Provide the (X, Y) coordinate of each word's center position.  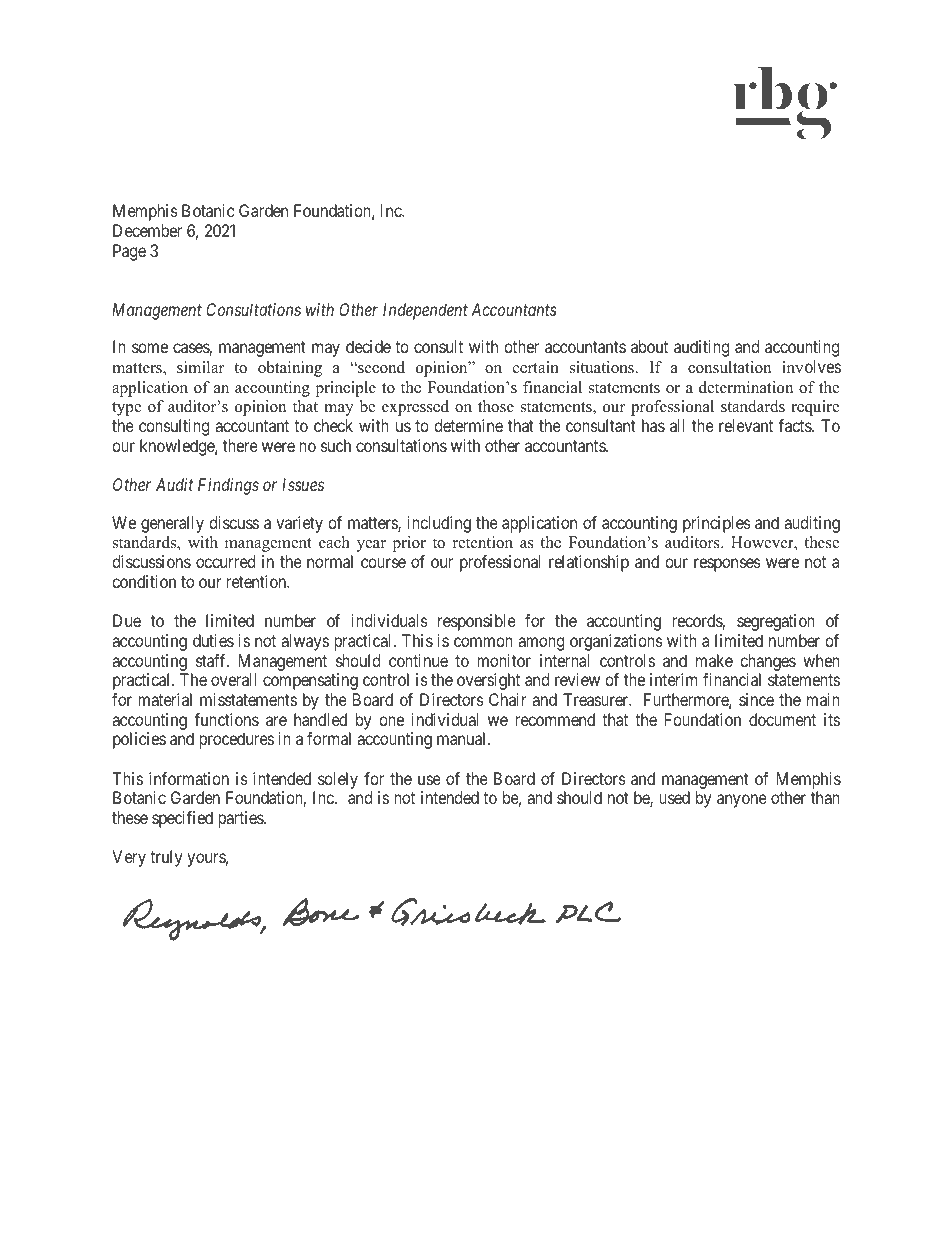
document (782, 719)
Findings (228, 486)
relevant (746, 425)
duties (213, 640)
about (649, 346)
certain (536, 367)
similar (200, 367)
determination (746, 387)
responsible (477, 622)
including (439, 524)
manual (463, 738)
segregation (776, 622)
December (147, 230)
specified (182, 819)
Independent (425, 311)
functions (226, 719)
